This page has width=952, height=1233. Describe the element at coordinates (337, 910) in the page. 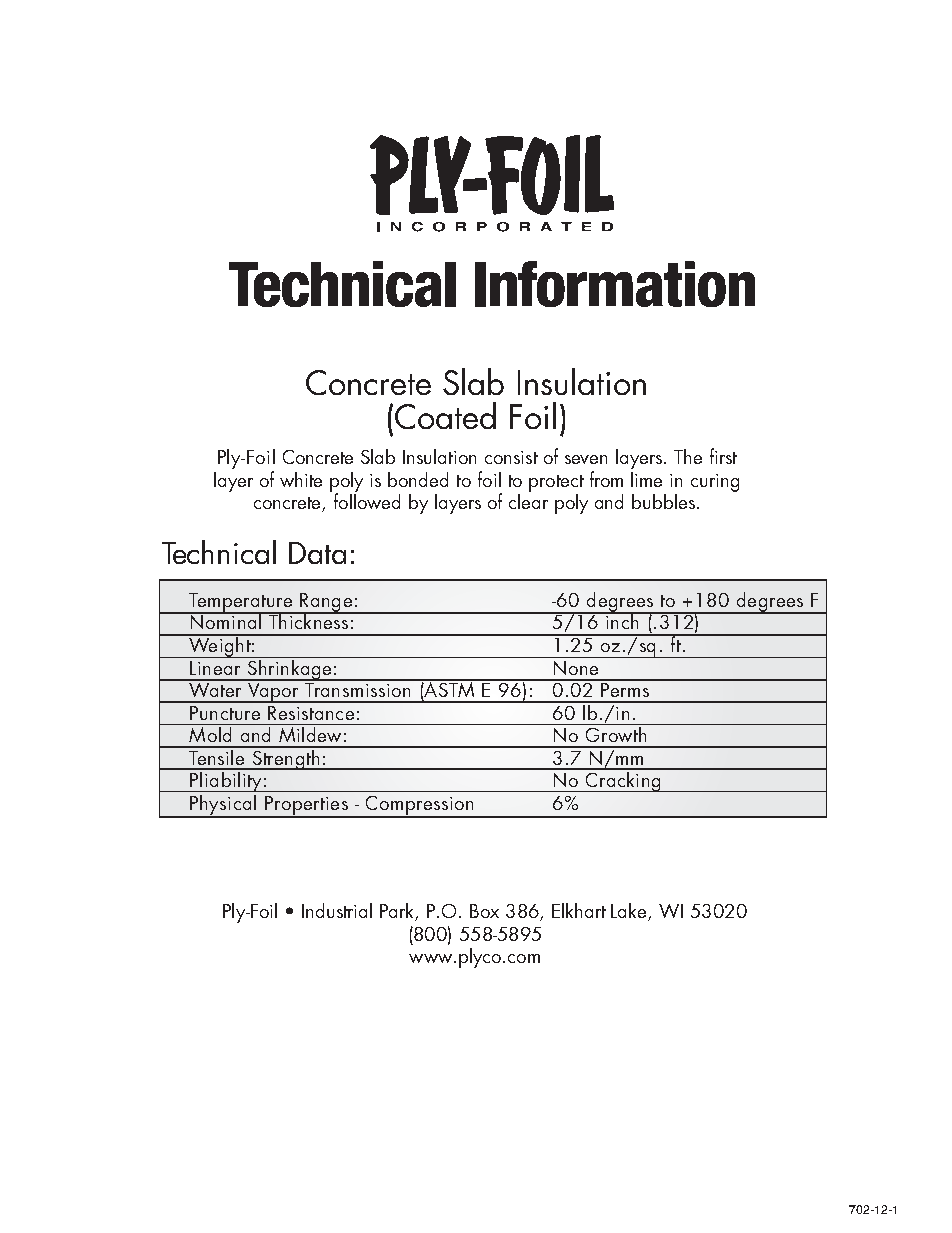

I see `Industrial` at that location.
